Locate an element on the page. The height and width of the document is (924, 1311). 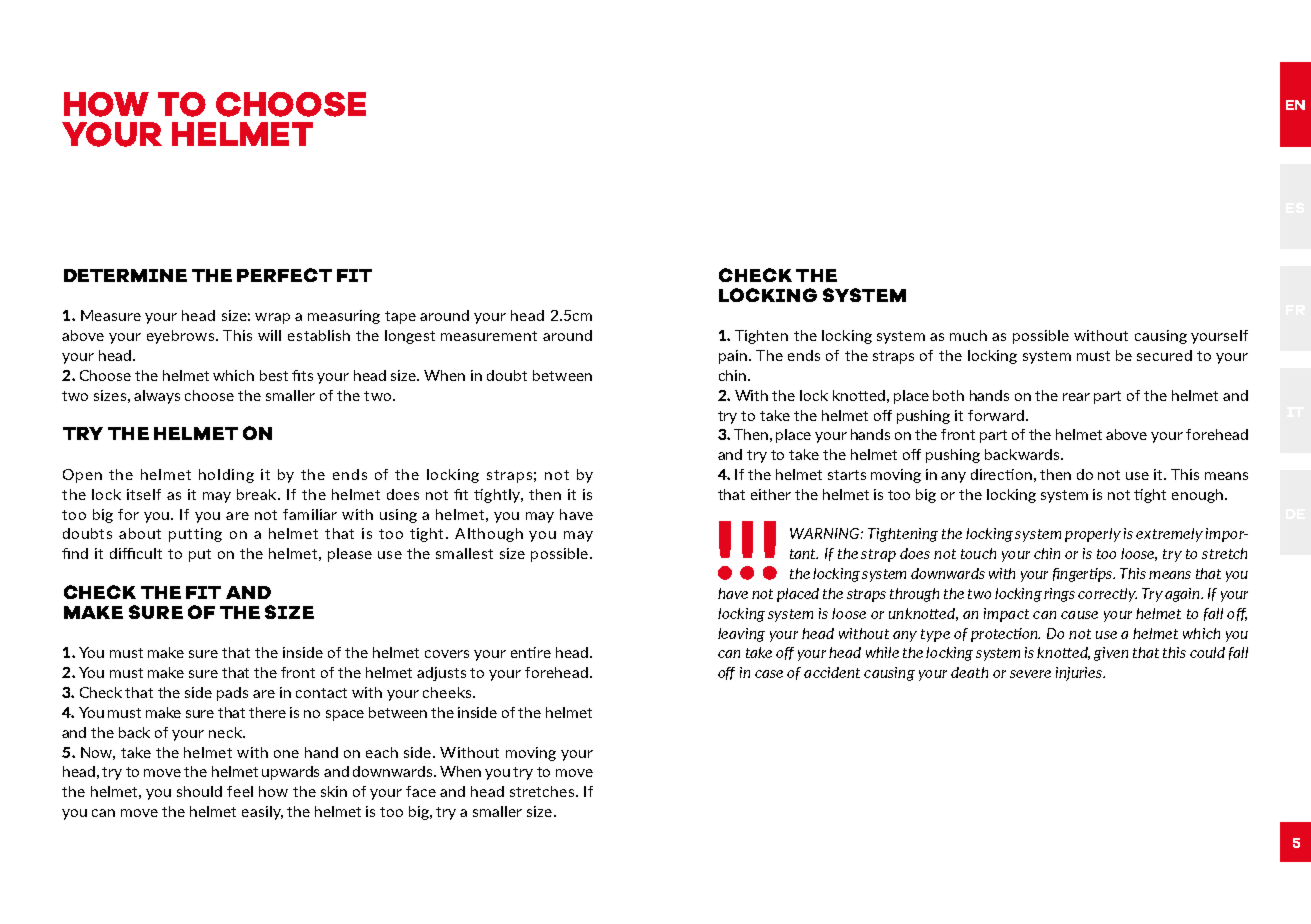
tape is located at coordinates (400, 317).
